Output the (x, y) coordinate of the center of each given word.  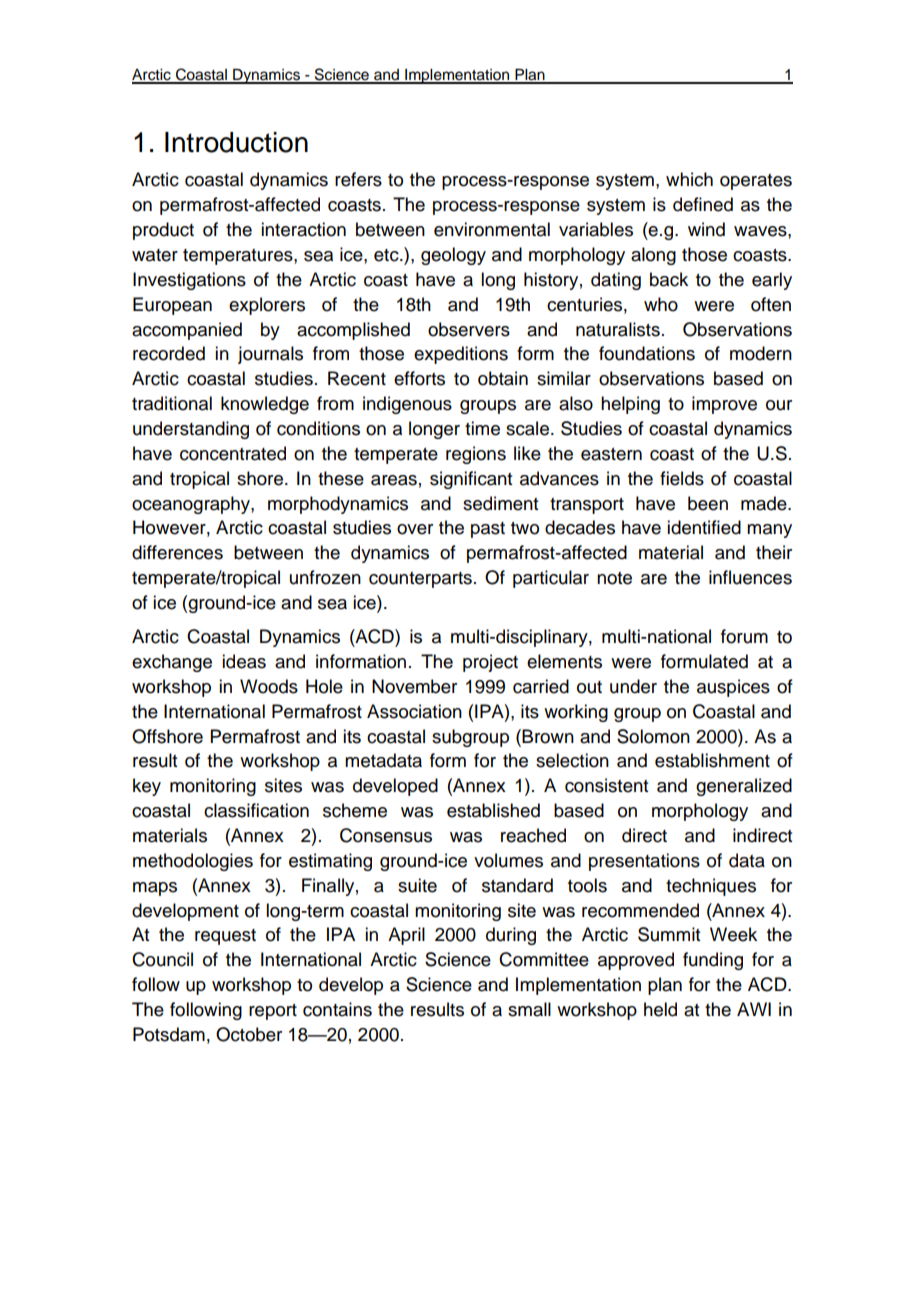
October (249, 1034)
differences (177, 552)
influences (750, 577)
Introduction (236, 142)
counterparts (420, 580)
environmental (492, 229)
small (529, 1009)
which (689, 179)
